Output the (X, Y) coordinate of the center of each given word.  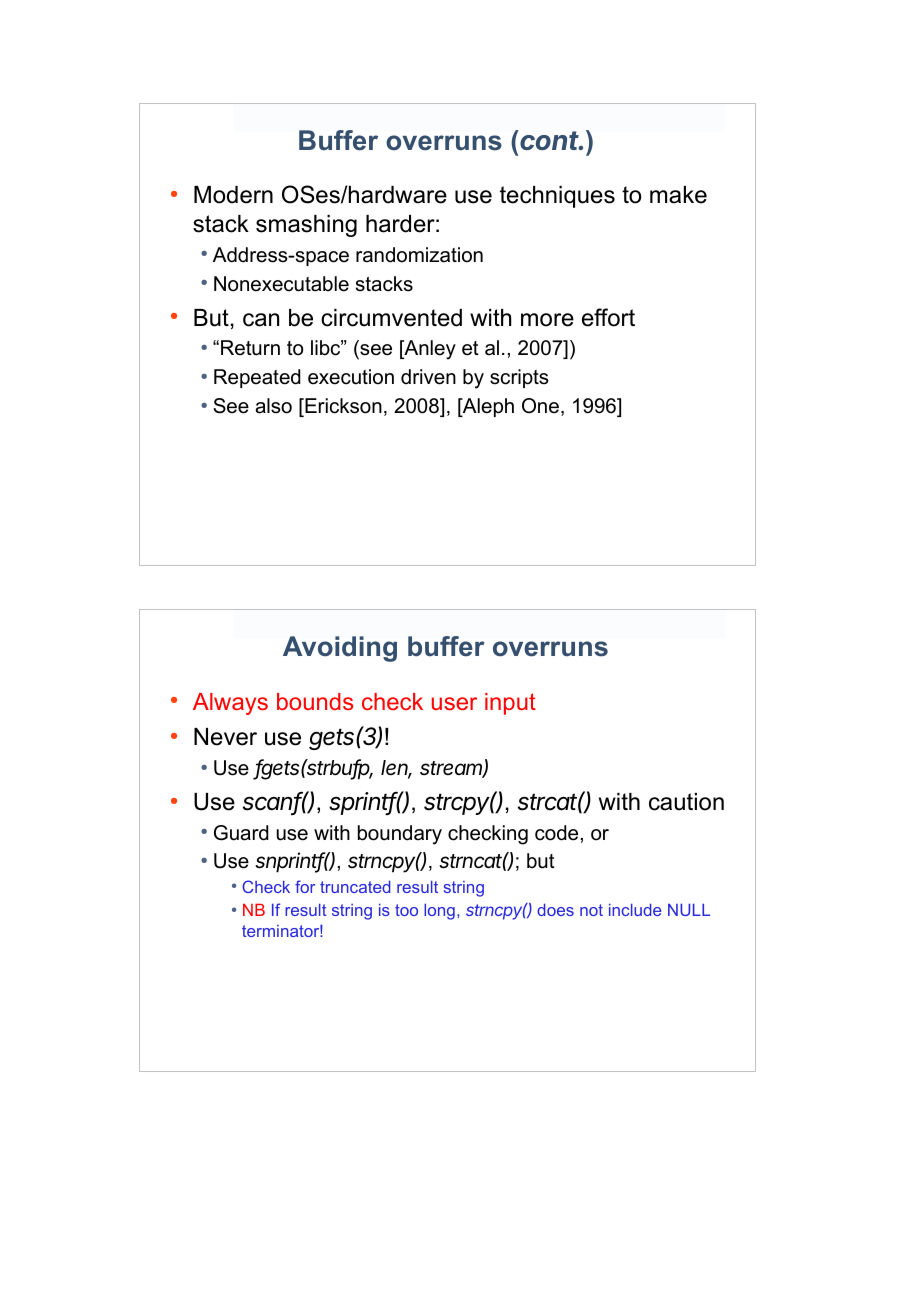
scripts (519, 378)
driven (428, 377)
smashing (306, 226)
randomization (419, 255)
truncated (355, 887)
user (454, 703)
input (510, 704)
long (439, 912)
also (274, 406)
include (635, 910)
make (678, 195)
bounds (315, 701)
